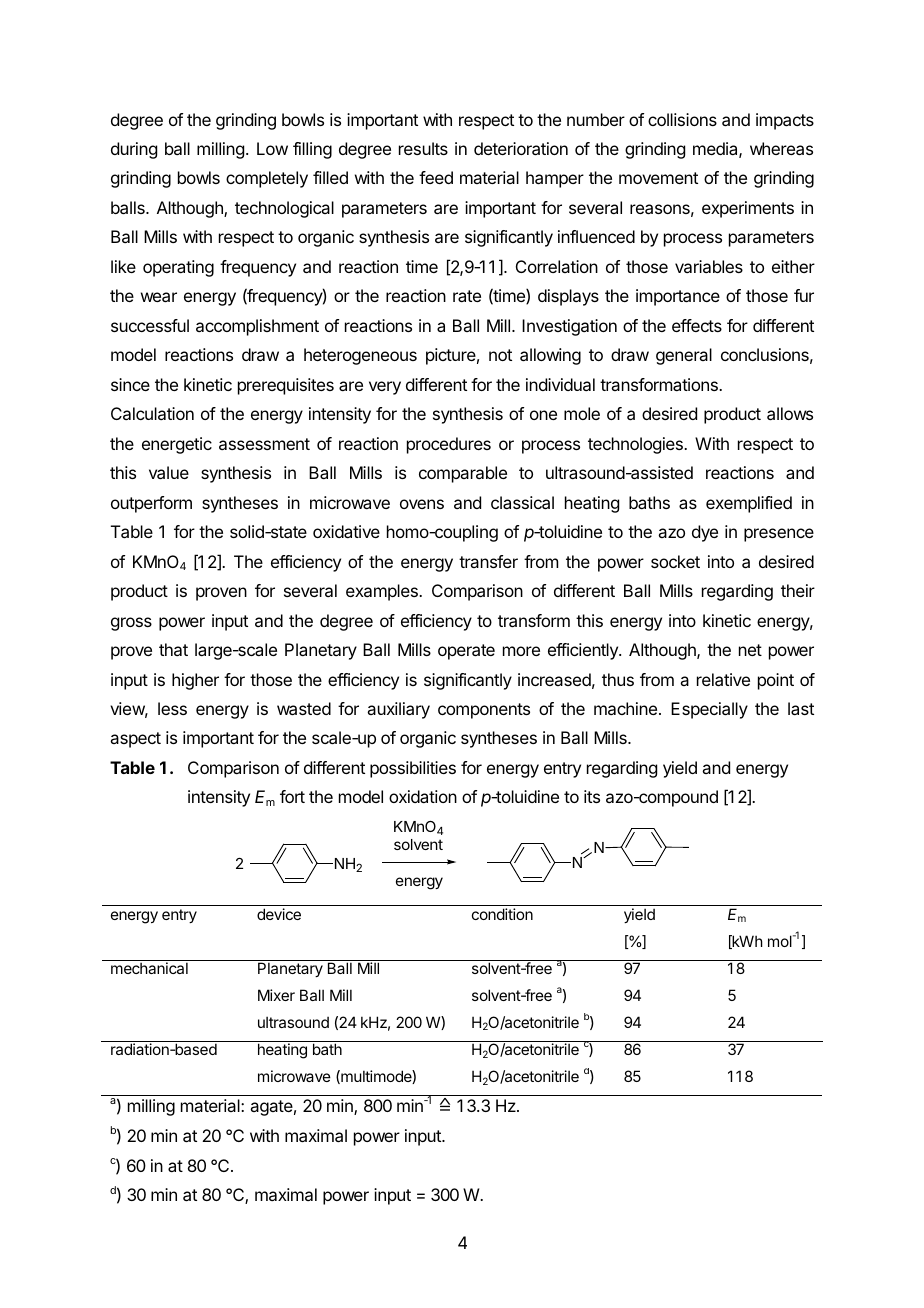  What do you see at coordinates (177, 445) in the screenshot?
I see `energetic` at bounding box center [177, 445].
